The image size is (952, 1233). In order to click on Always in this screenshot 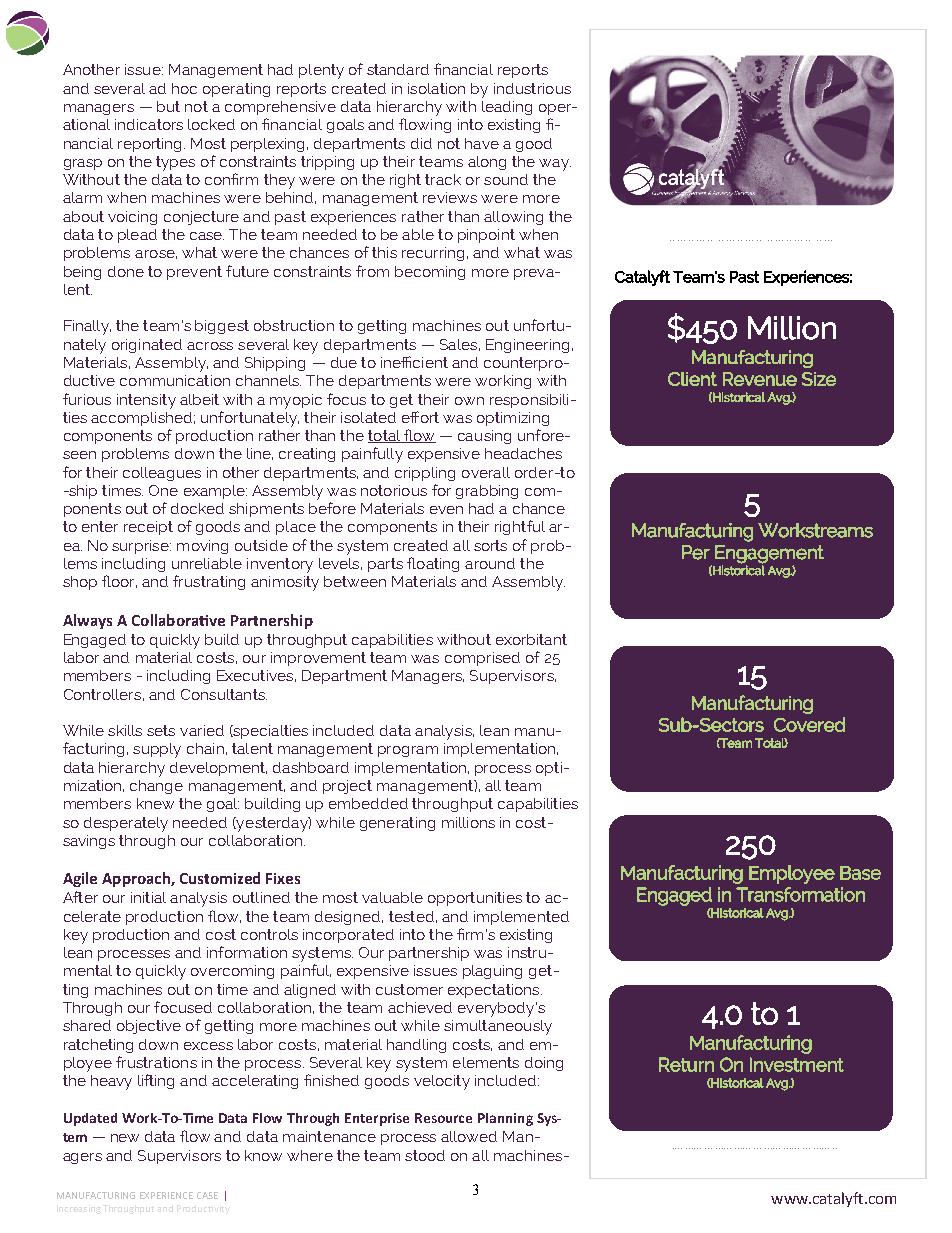, I will do `click(87, 621)`.
